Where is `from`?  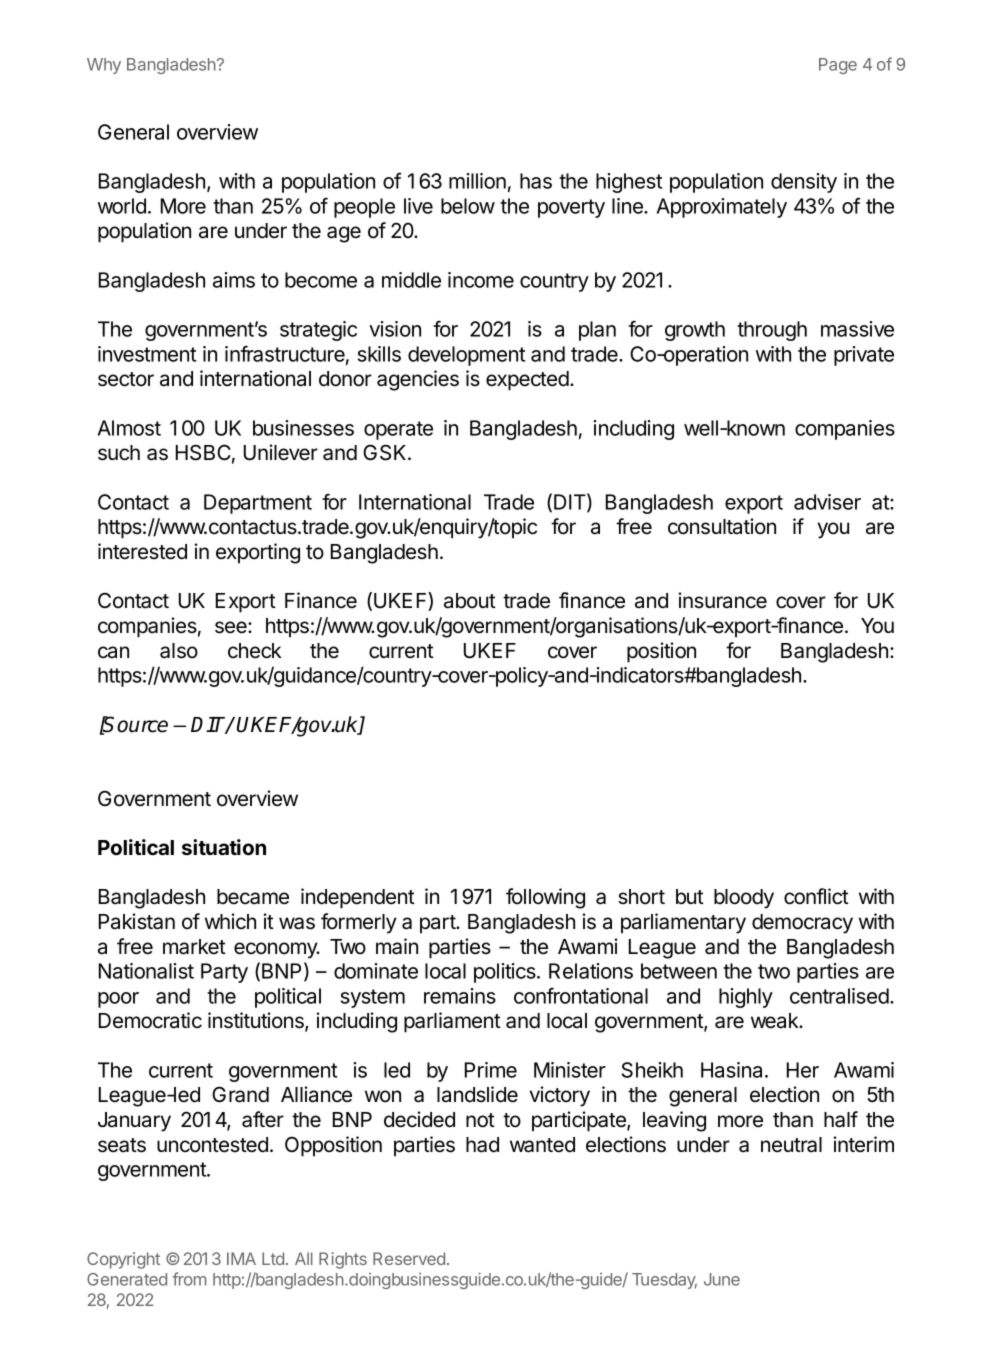 from is located at coordinates (189, 1279).
